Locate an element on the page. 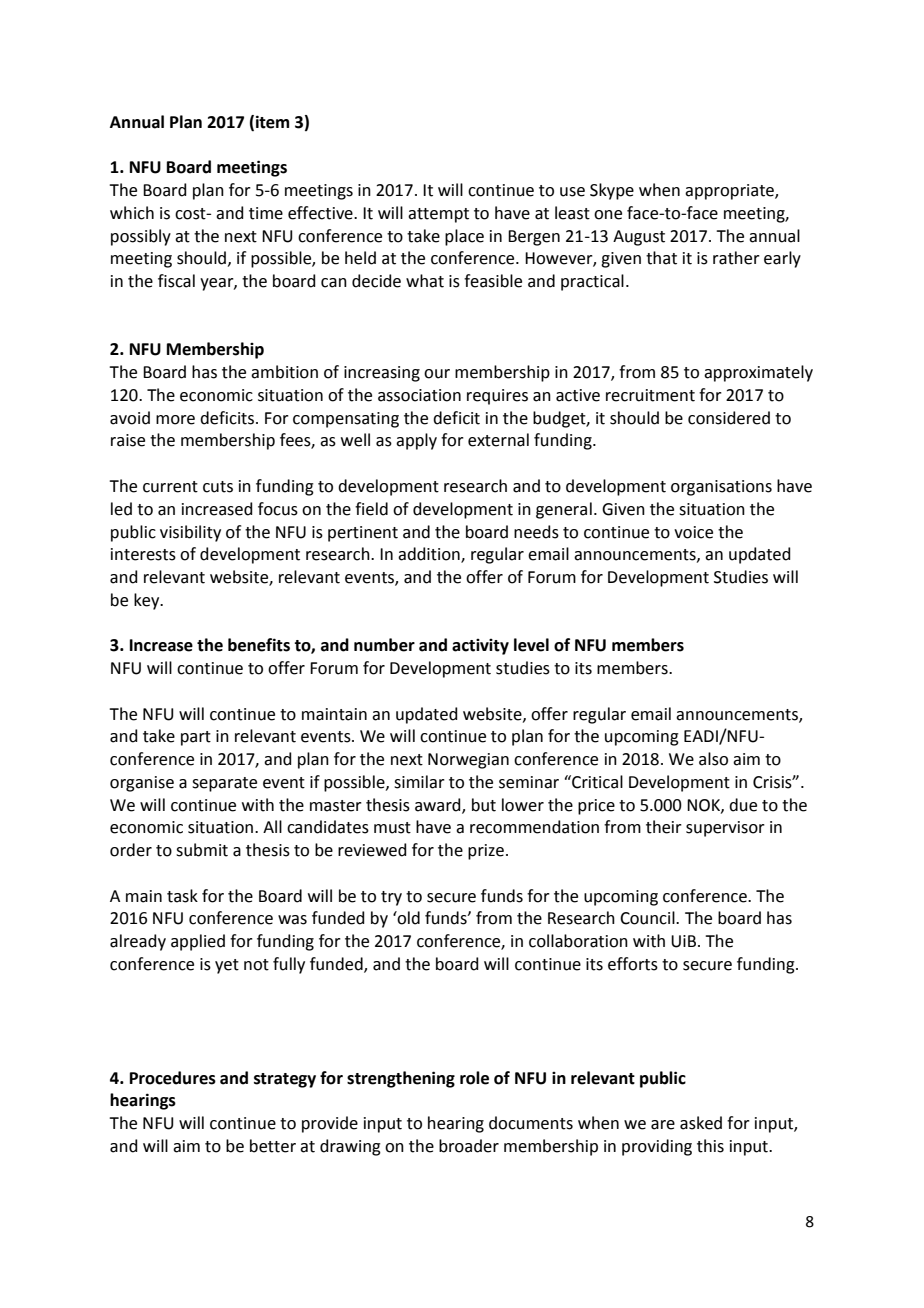 The image size is (924, 1308). supervisor is located at coordinates (725, 829).
